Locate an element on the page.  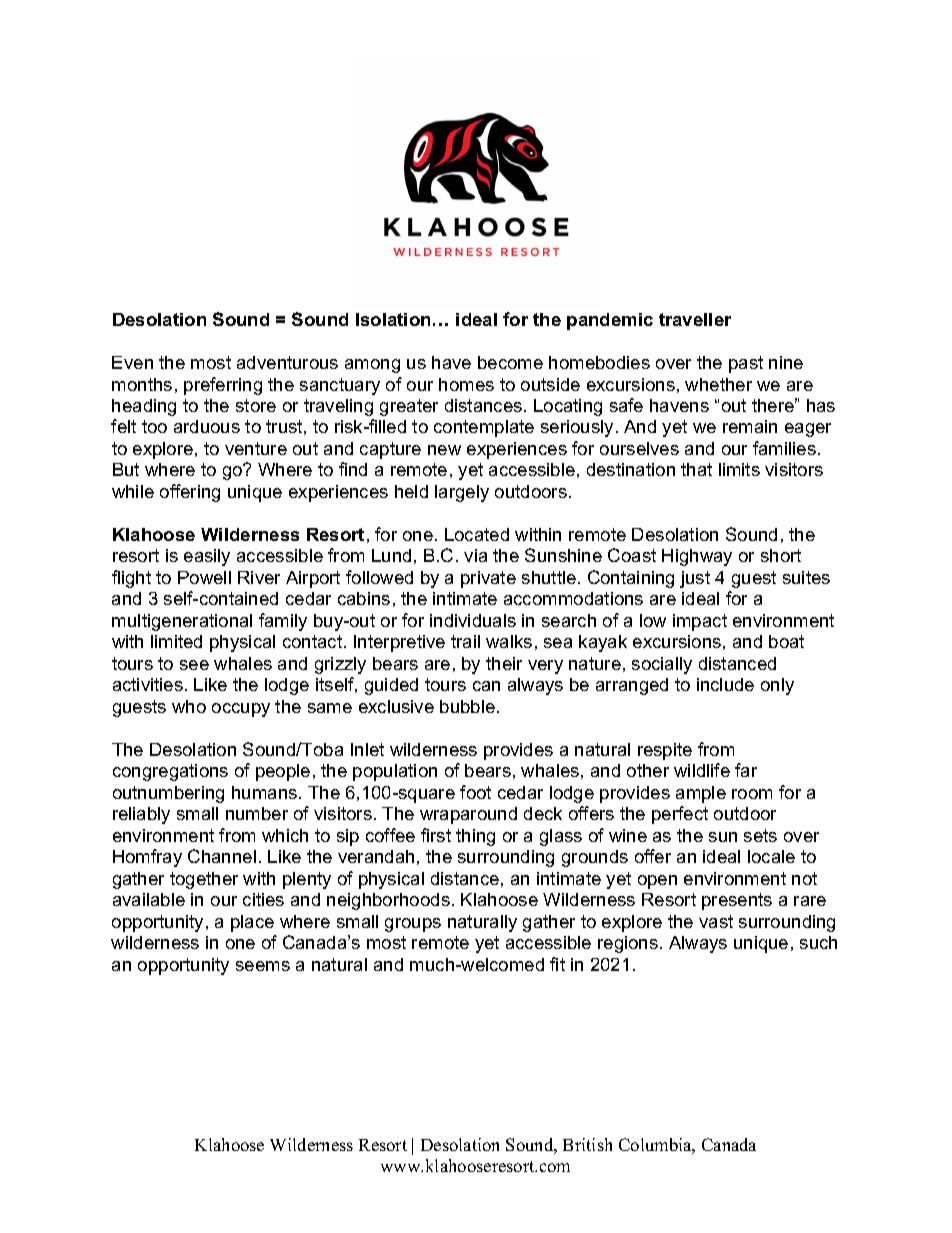
past is located at coordinates (746, 364).
